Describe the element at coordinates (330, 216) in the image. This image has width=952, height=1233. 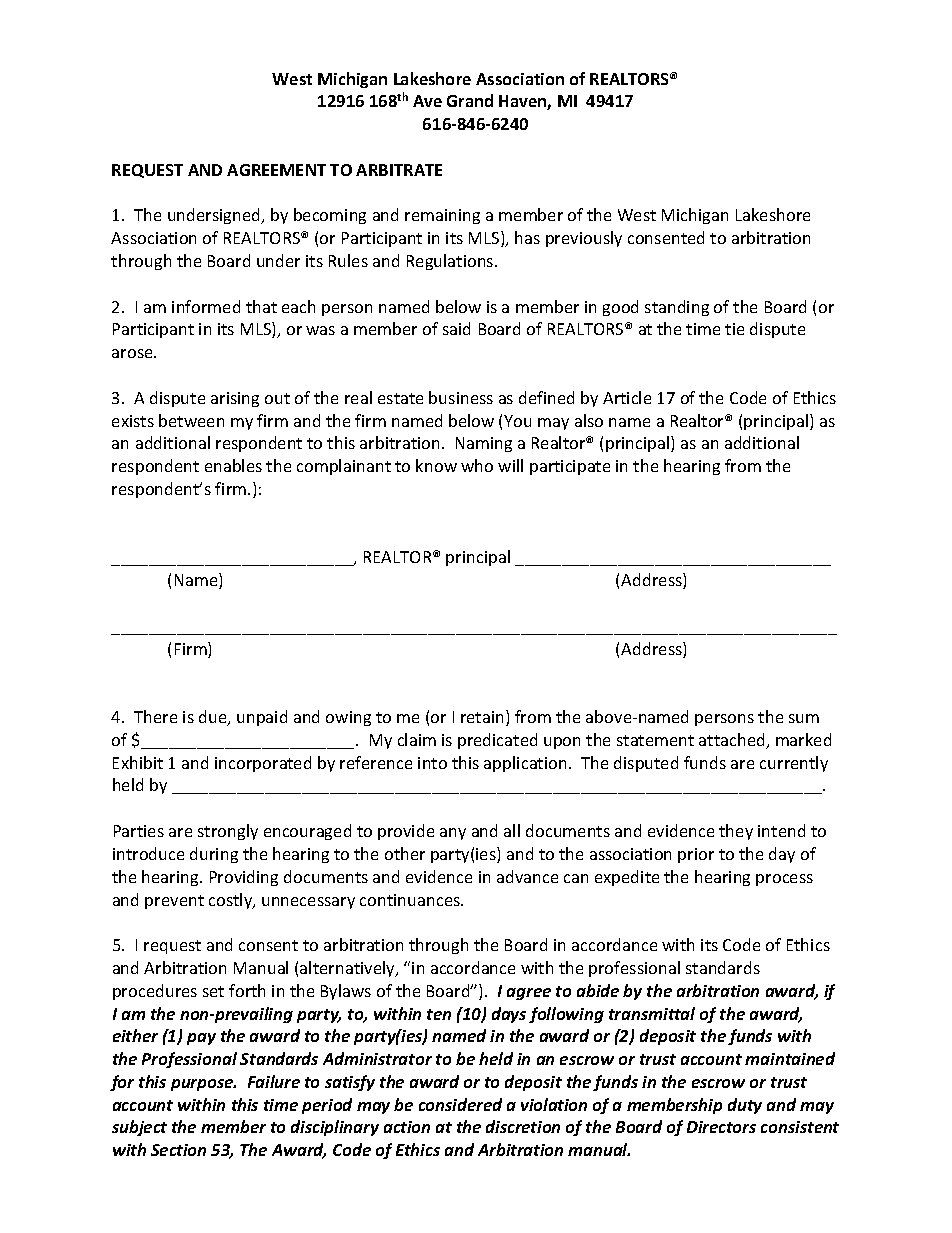
I see `becoming` at that location.
